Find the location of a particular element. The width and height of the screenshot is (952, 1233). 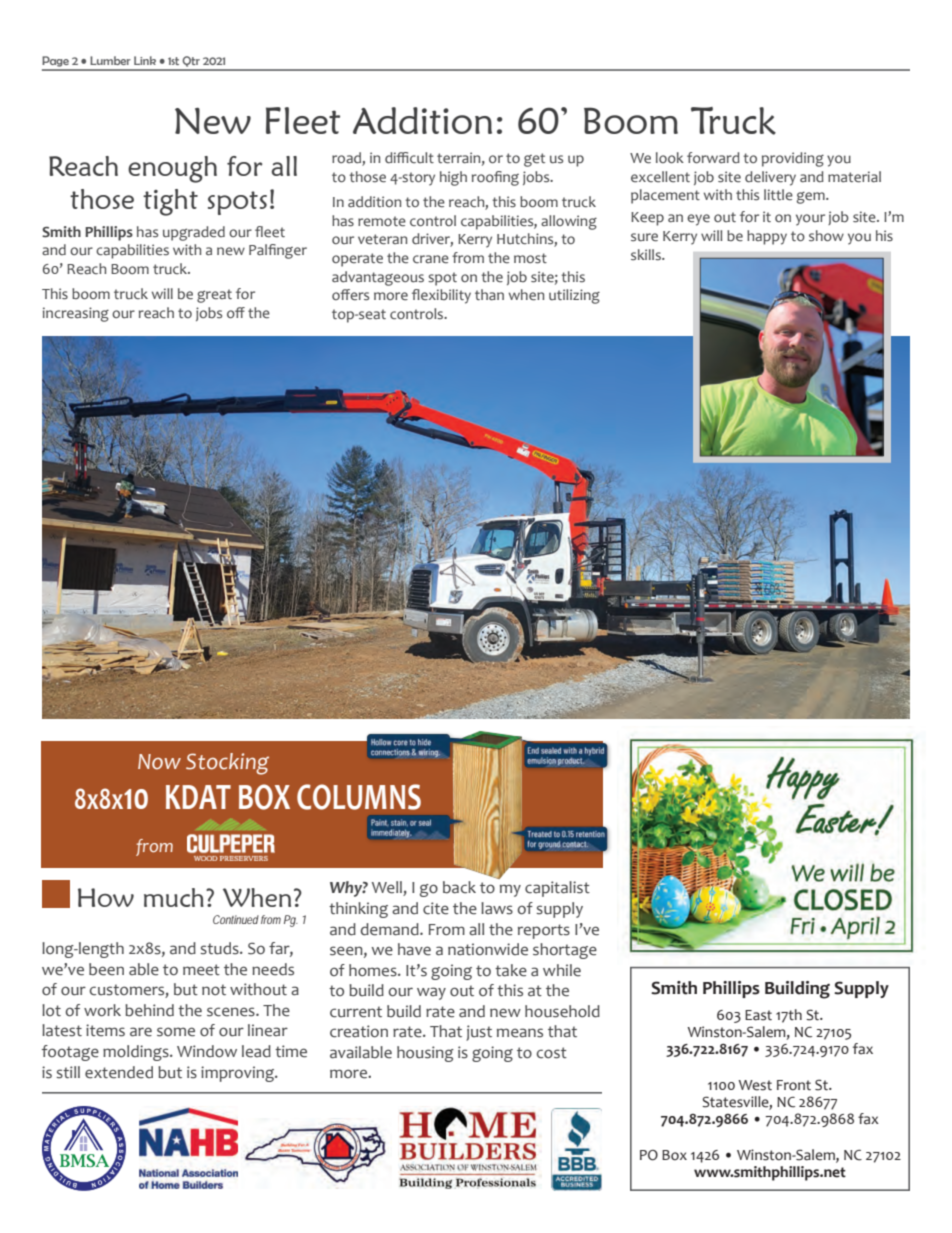

get is located at coordinates (534, 160).
